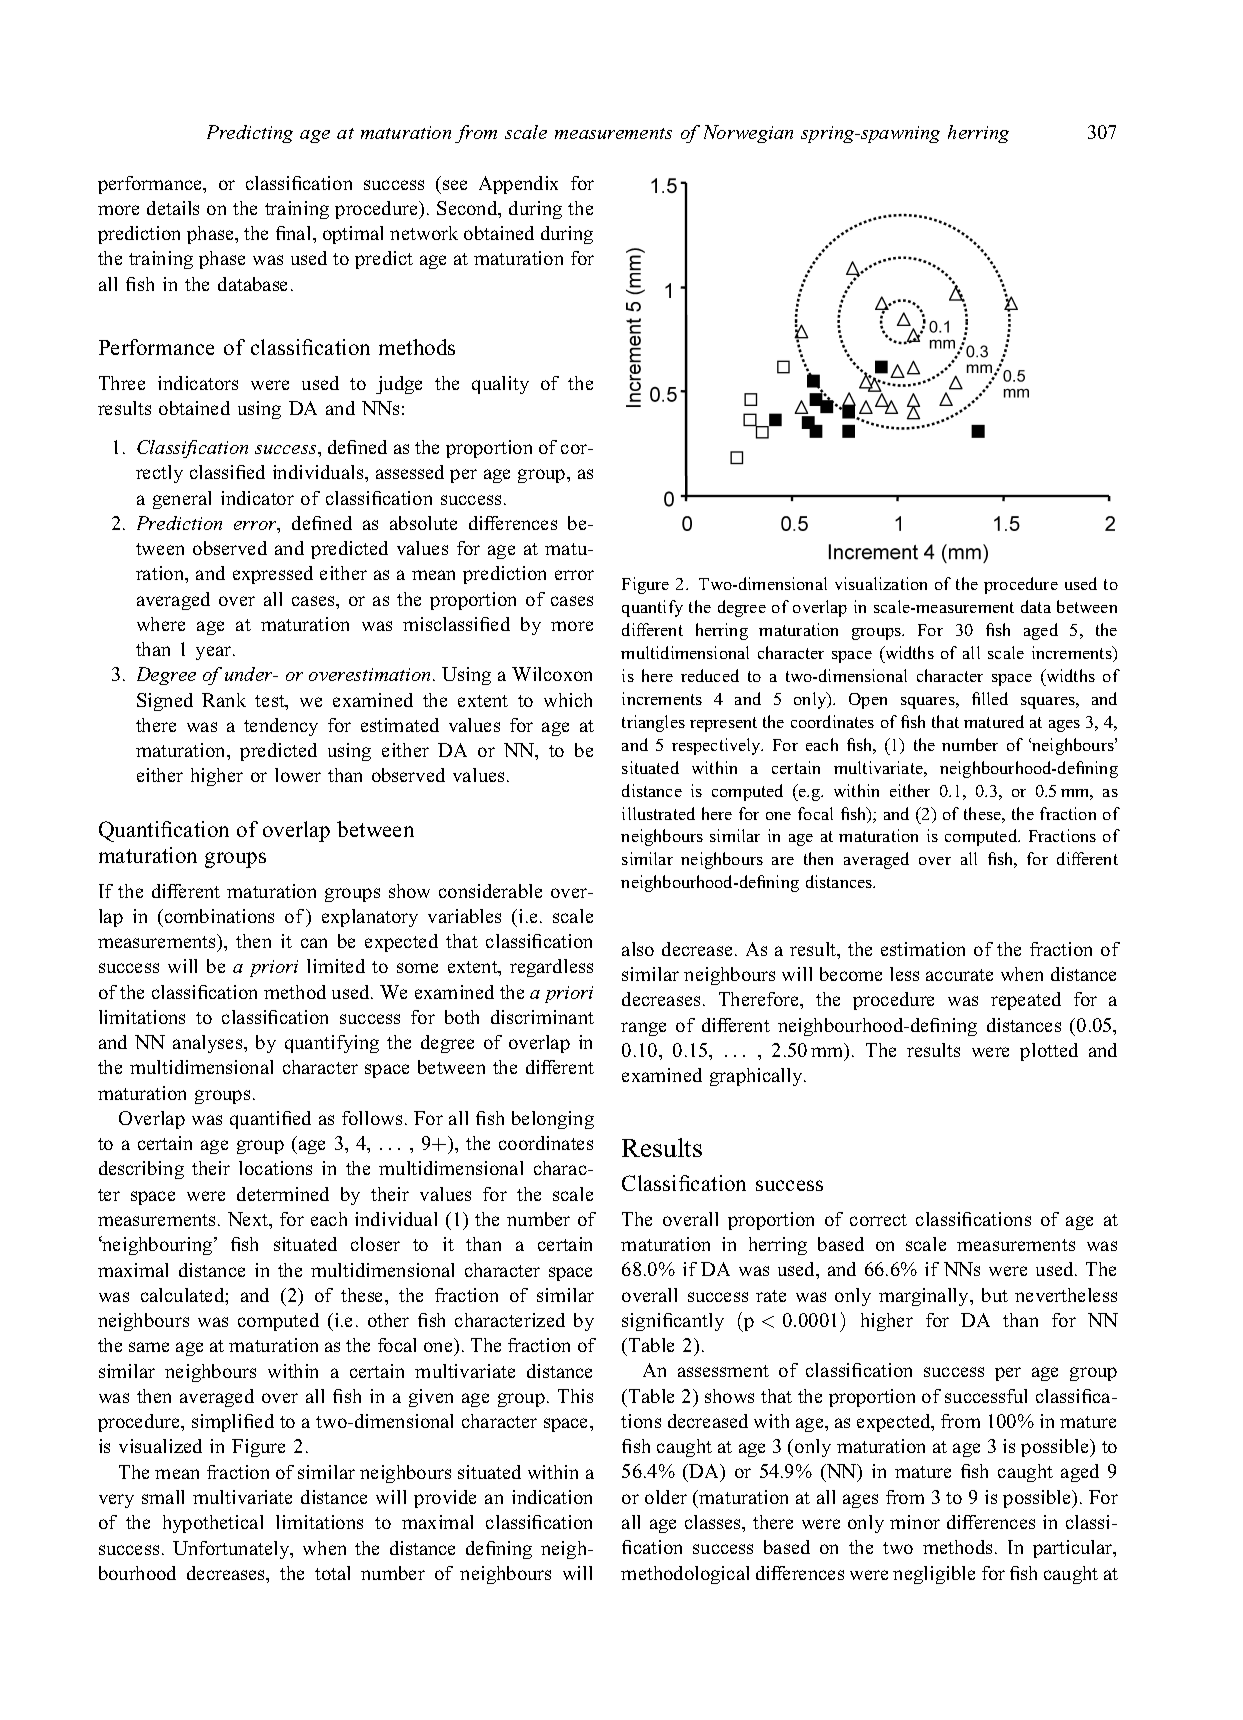 This screenshot has width=1243, height=1720. I want to click on hypothetical, so click(213, 1524).
